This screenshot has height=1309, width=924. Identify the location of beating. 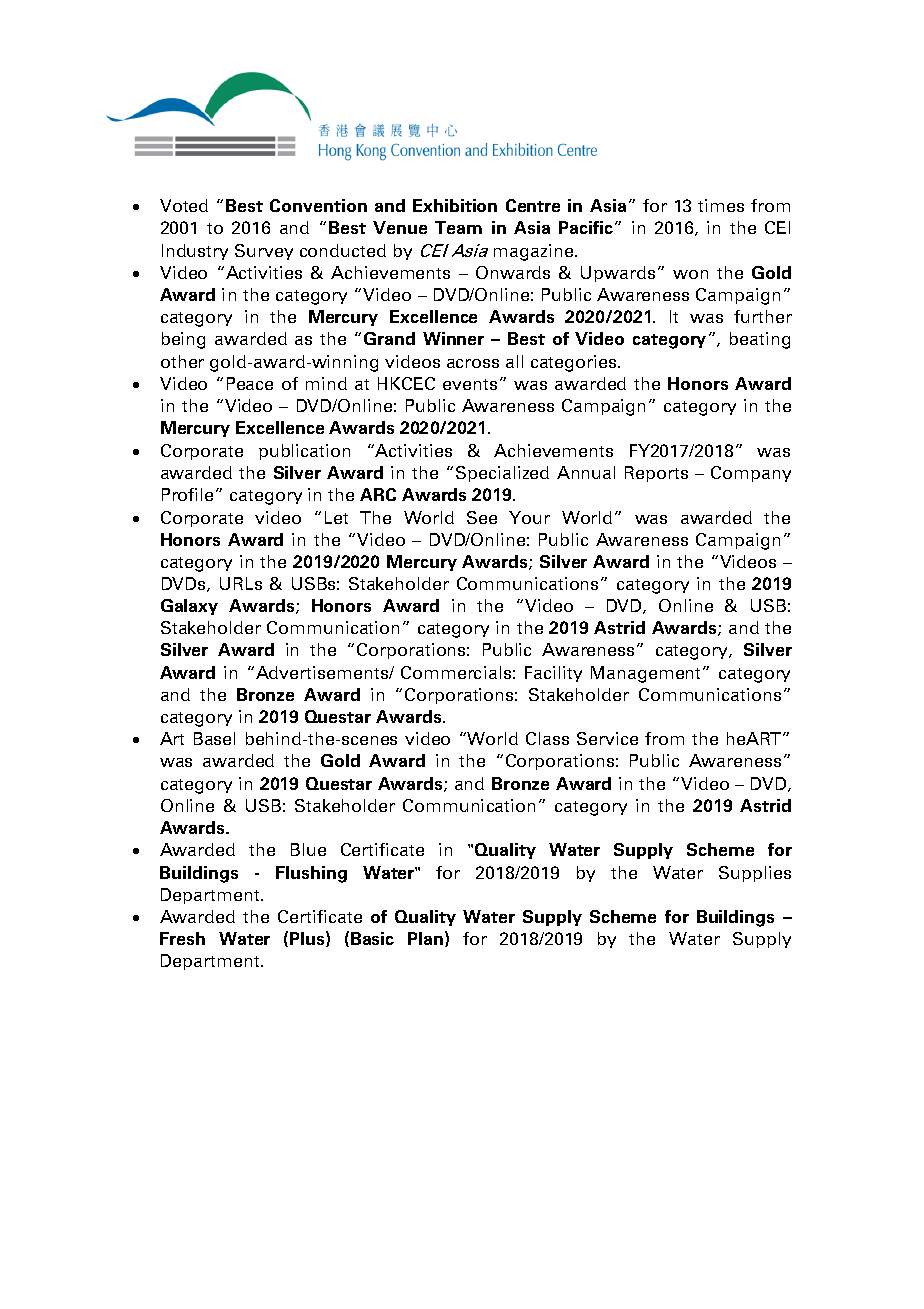
(760, 340).
